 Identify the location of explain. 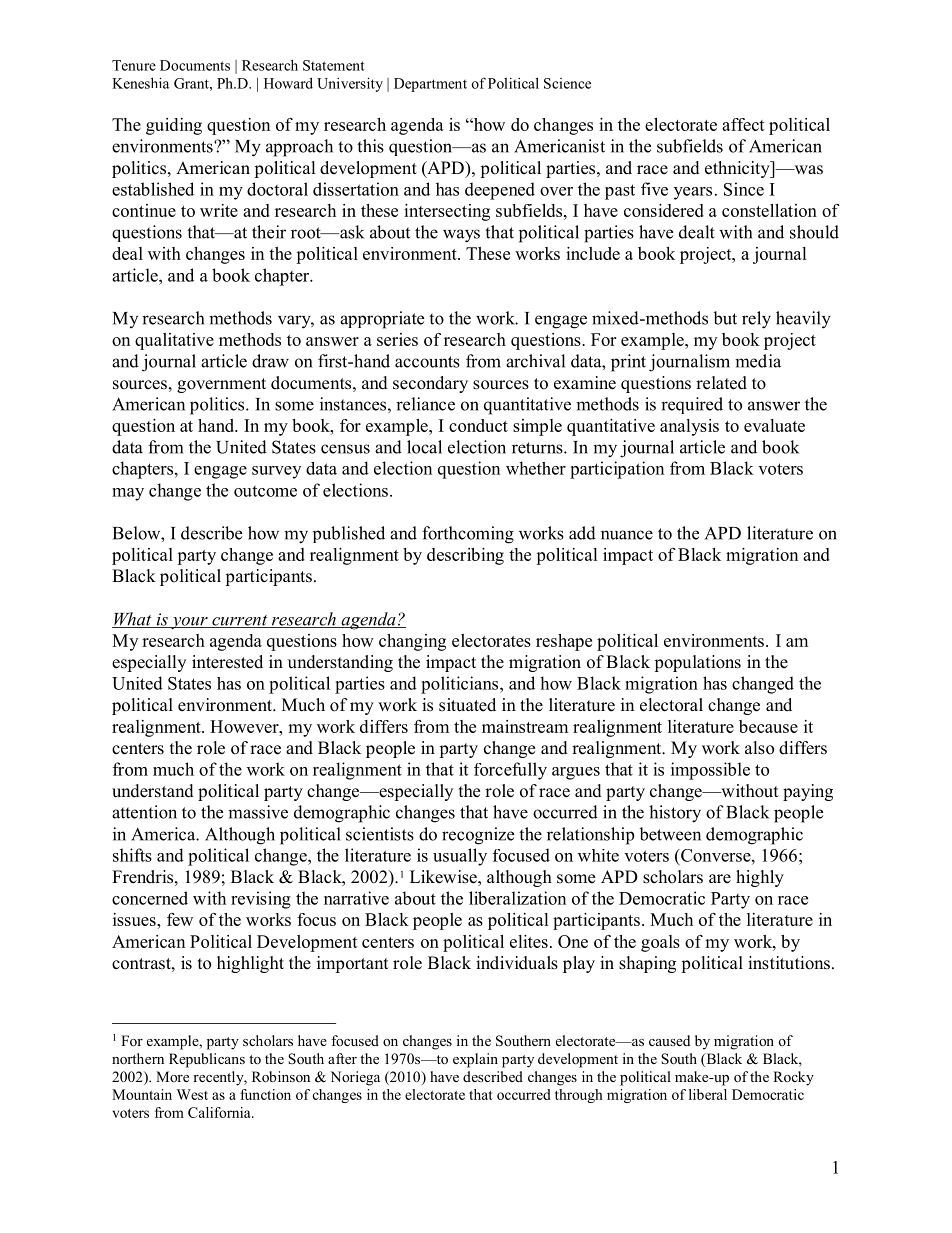
(475, 1060).
